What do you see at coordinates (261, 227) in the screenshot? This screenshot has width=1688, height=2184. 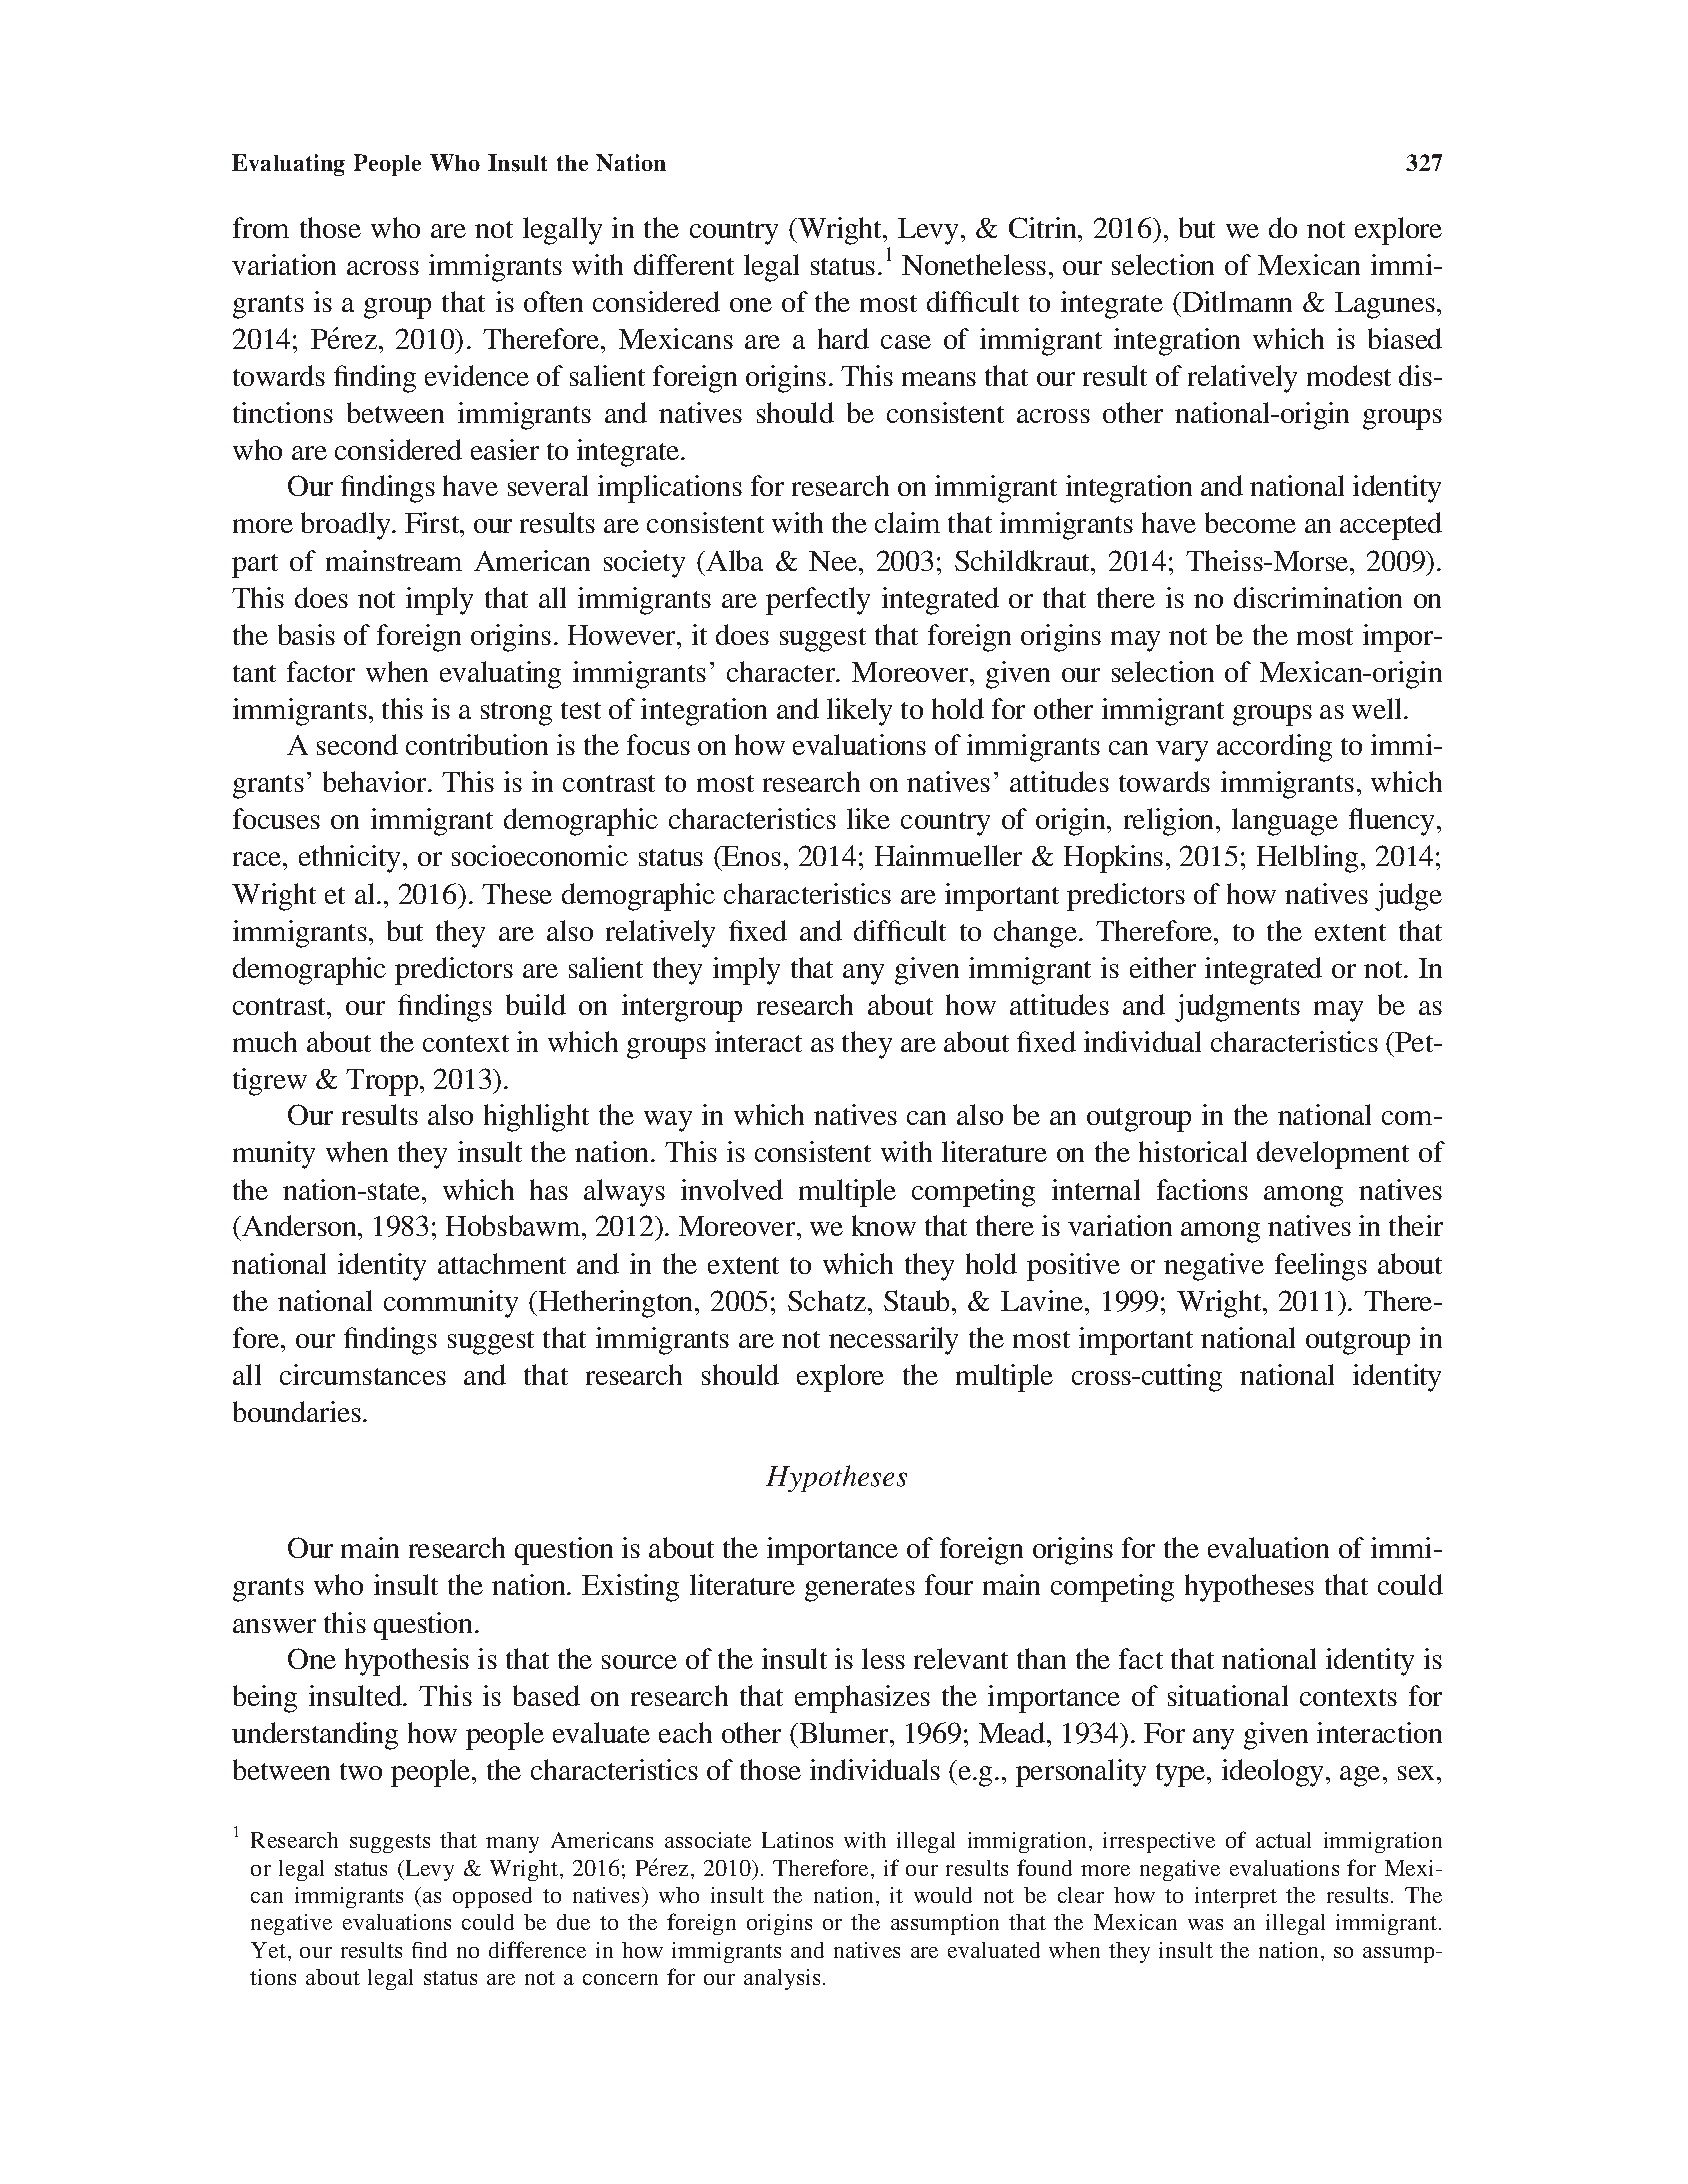 I see `from` at bounding box center [261, 227].
